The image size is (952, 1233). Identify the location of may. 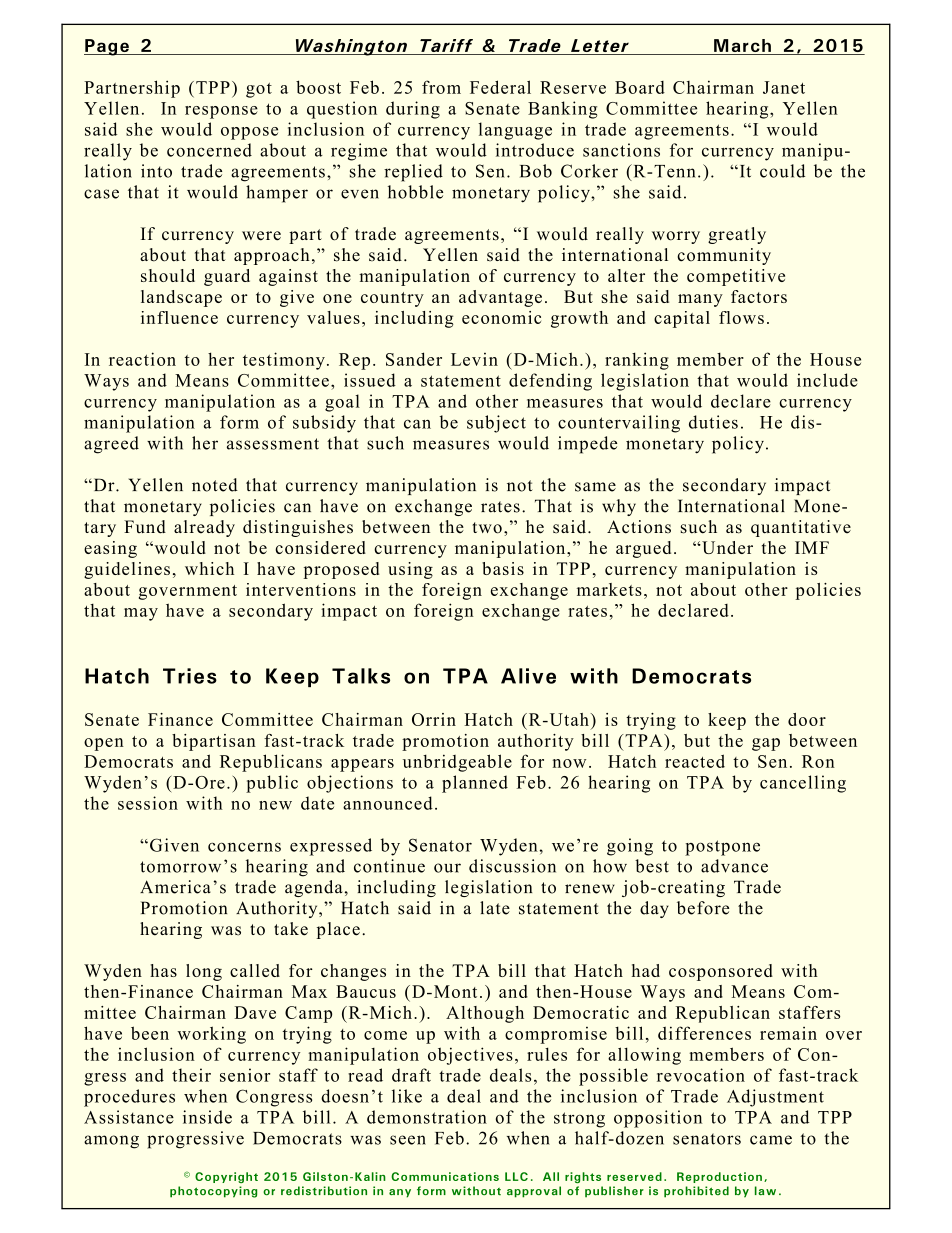
(141, 614).
